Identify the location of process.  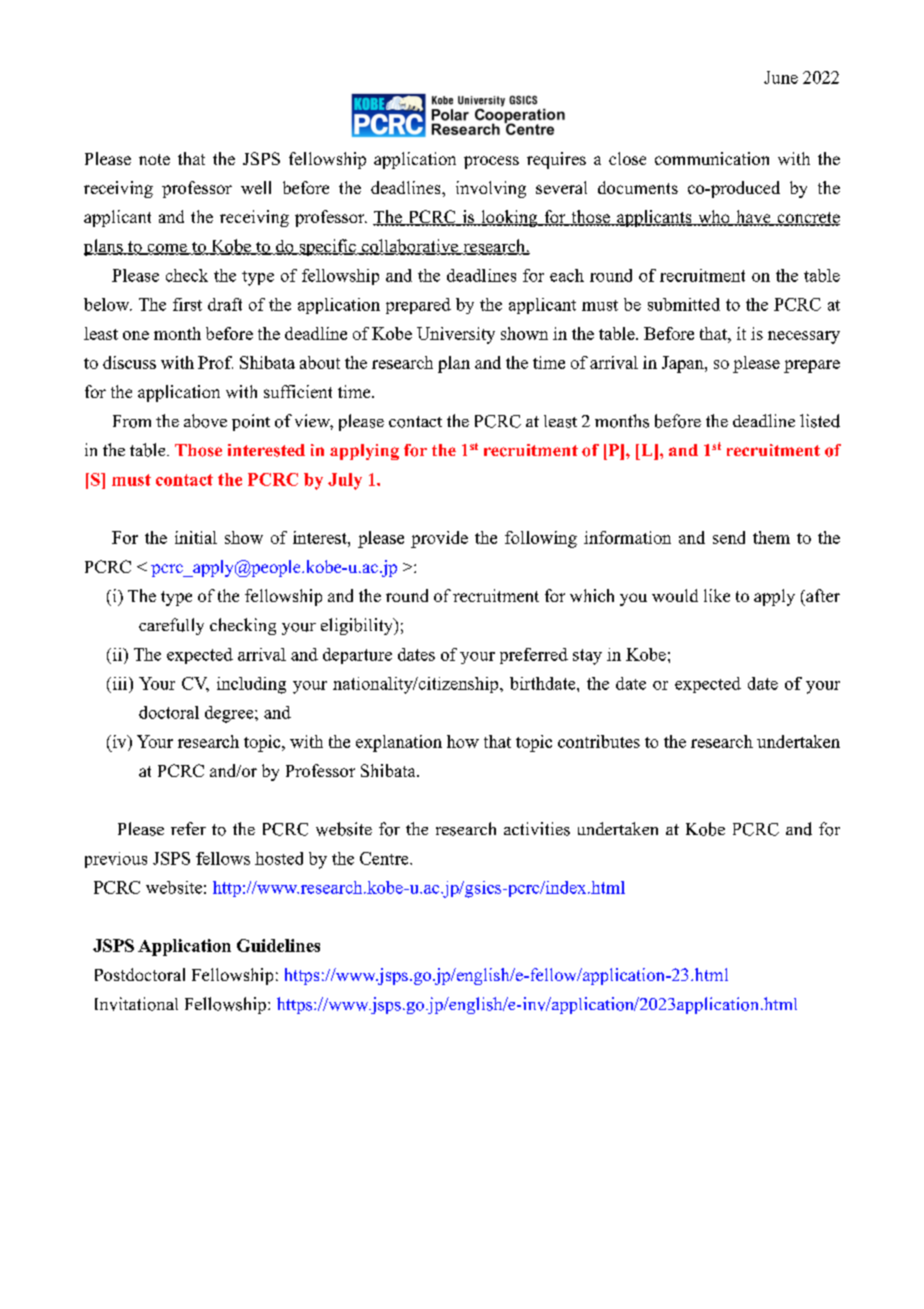
(491, 162).
